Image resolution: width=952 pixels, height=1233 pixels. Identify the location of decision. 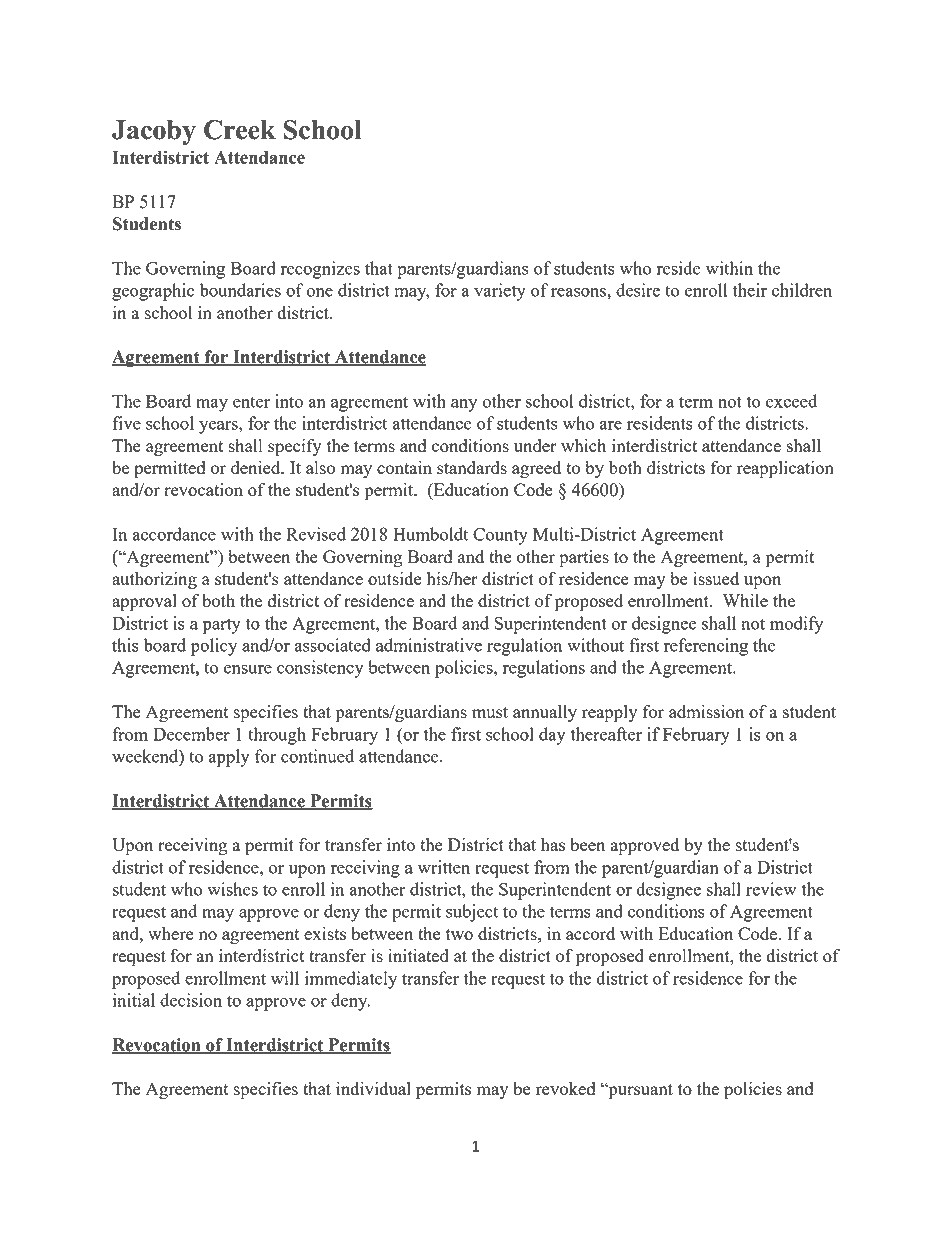
(191, 1000).
